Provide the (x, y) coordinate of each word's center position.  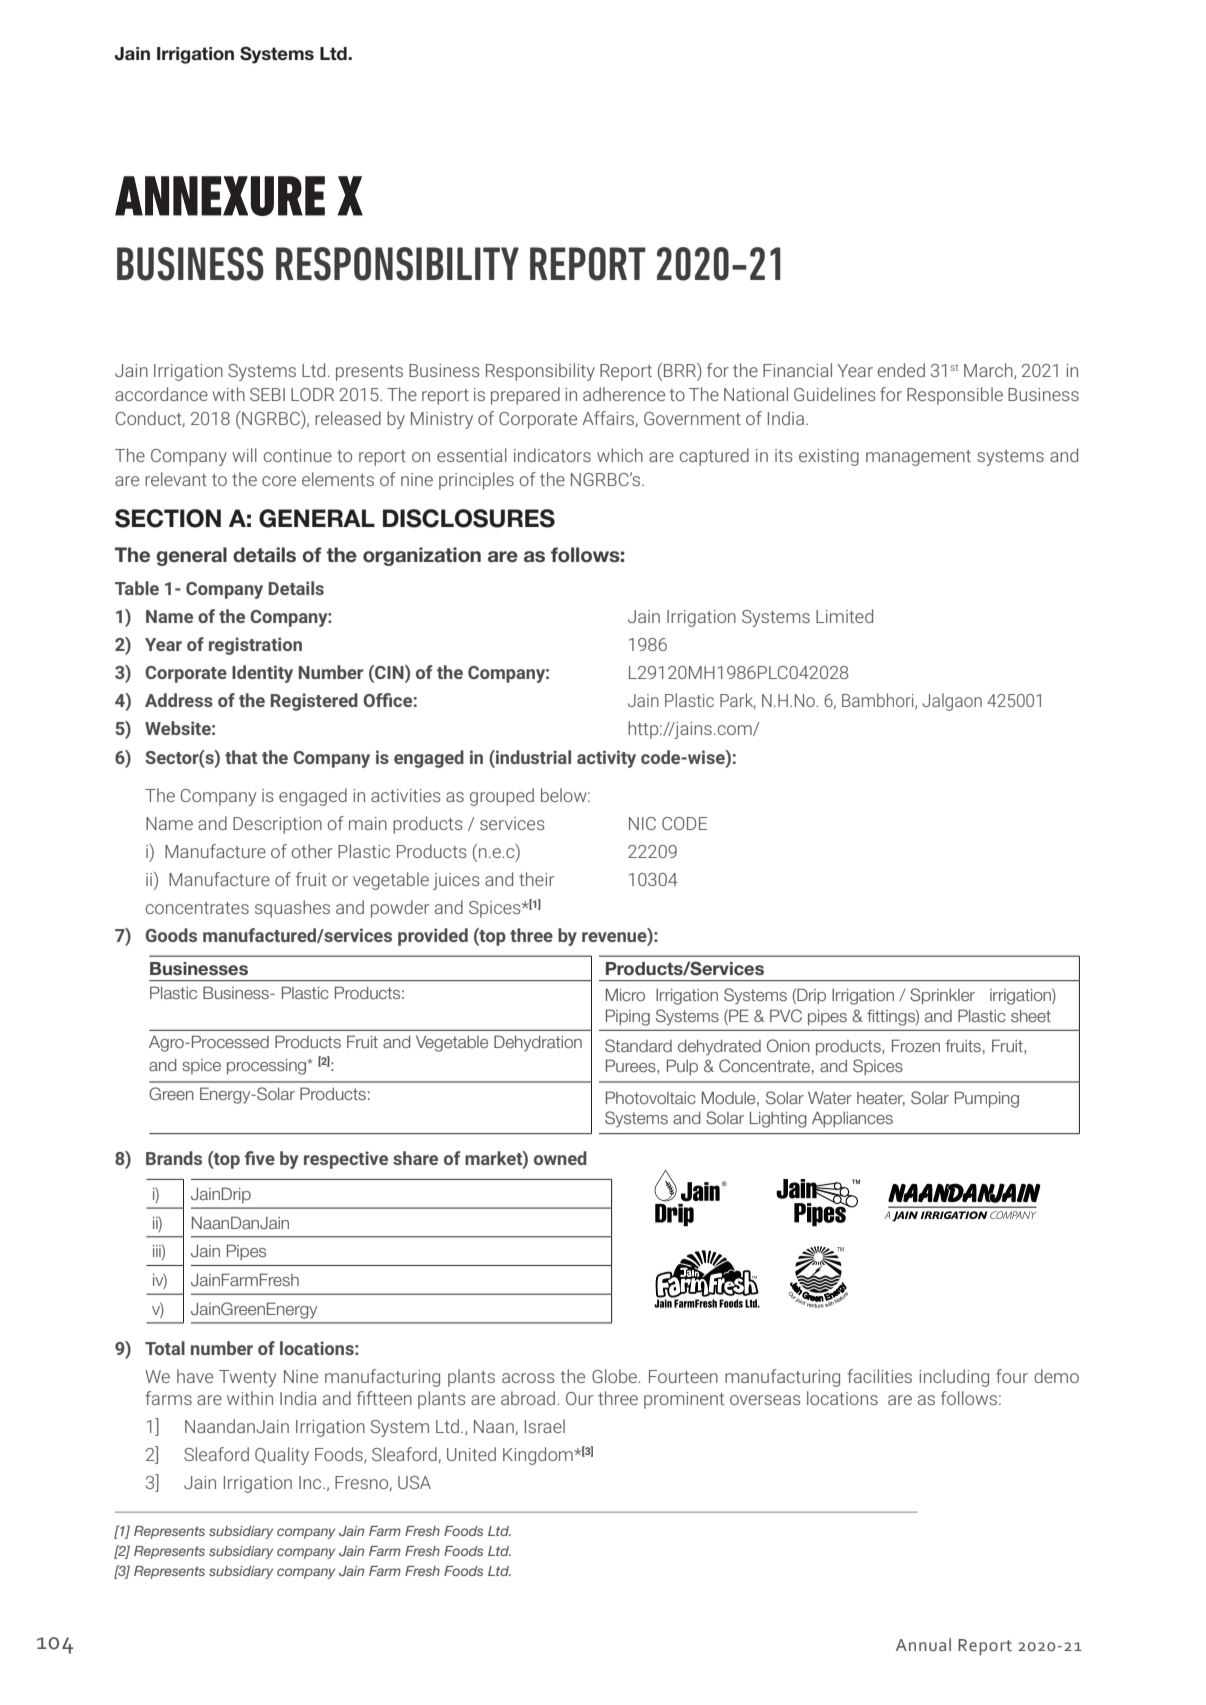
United (471, 1454)
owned (560, 1158)
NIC (642, 823)
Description (277, 825)
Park (738, 701)
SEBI (267, 394)
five (260, 1158)
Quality (282, 1456)
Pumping (987, 1099)
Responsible (955, 396)
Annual (923, 1644)
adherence (624, 394)
